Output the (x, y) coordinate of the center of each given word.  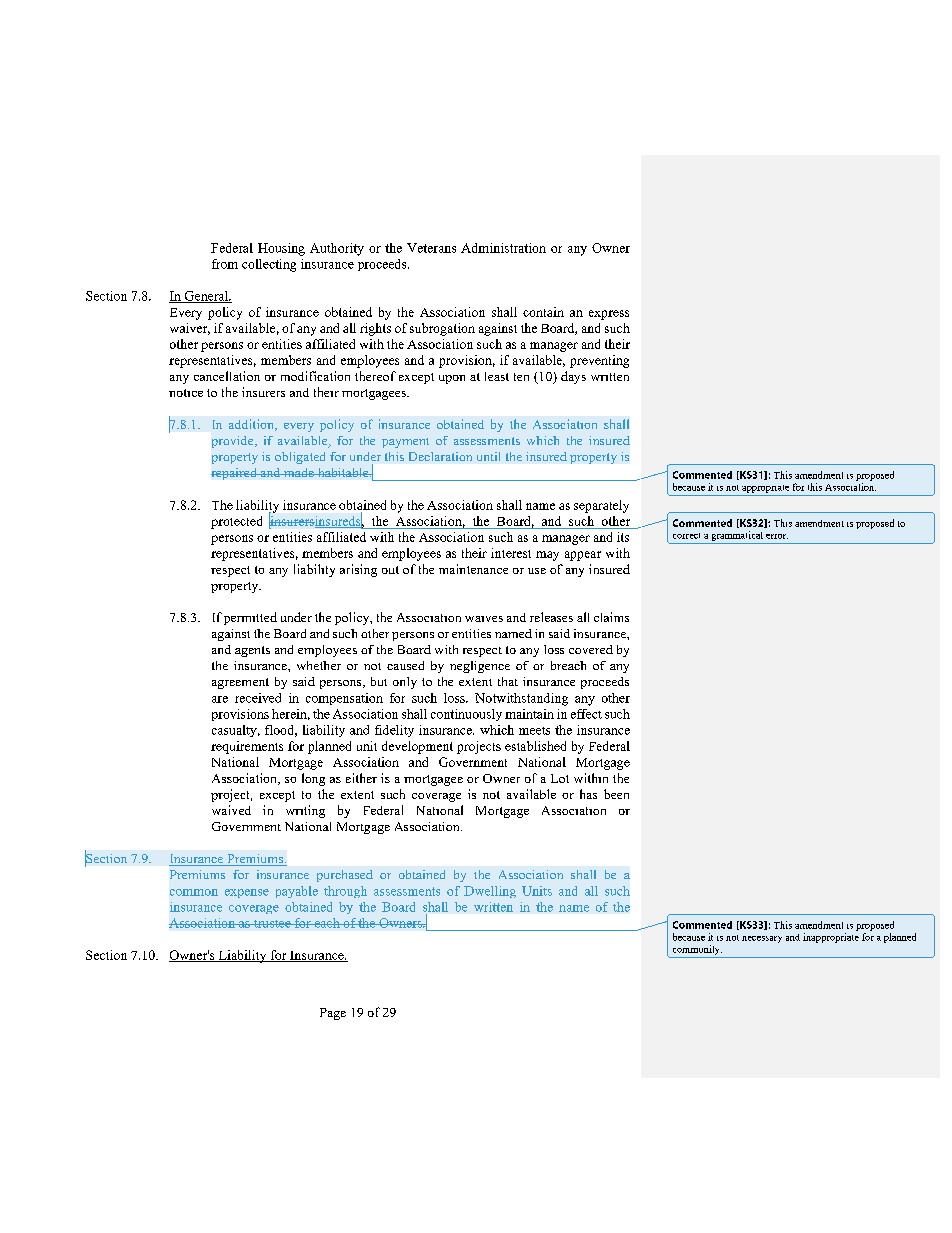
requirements (247, 747)
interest (511, 553)
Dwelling (490, 892)
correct (686, 536)
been (616, 794)
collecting (269, 265)
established (535, 746)
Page (333, 1014)
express (609, 315)
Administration (503, 248)
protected (236, 522)
